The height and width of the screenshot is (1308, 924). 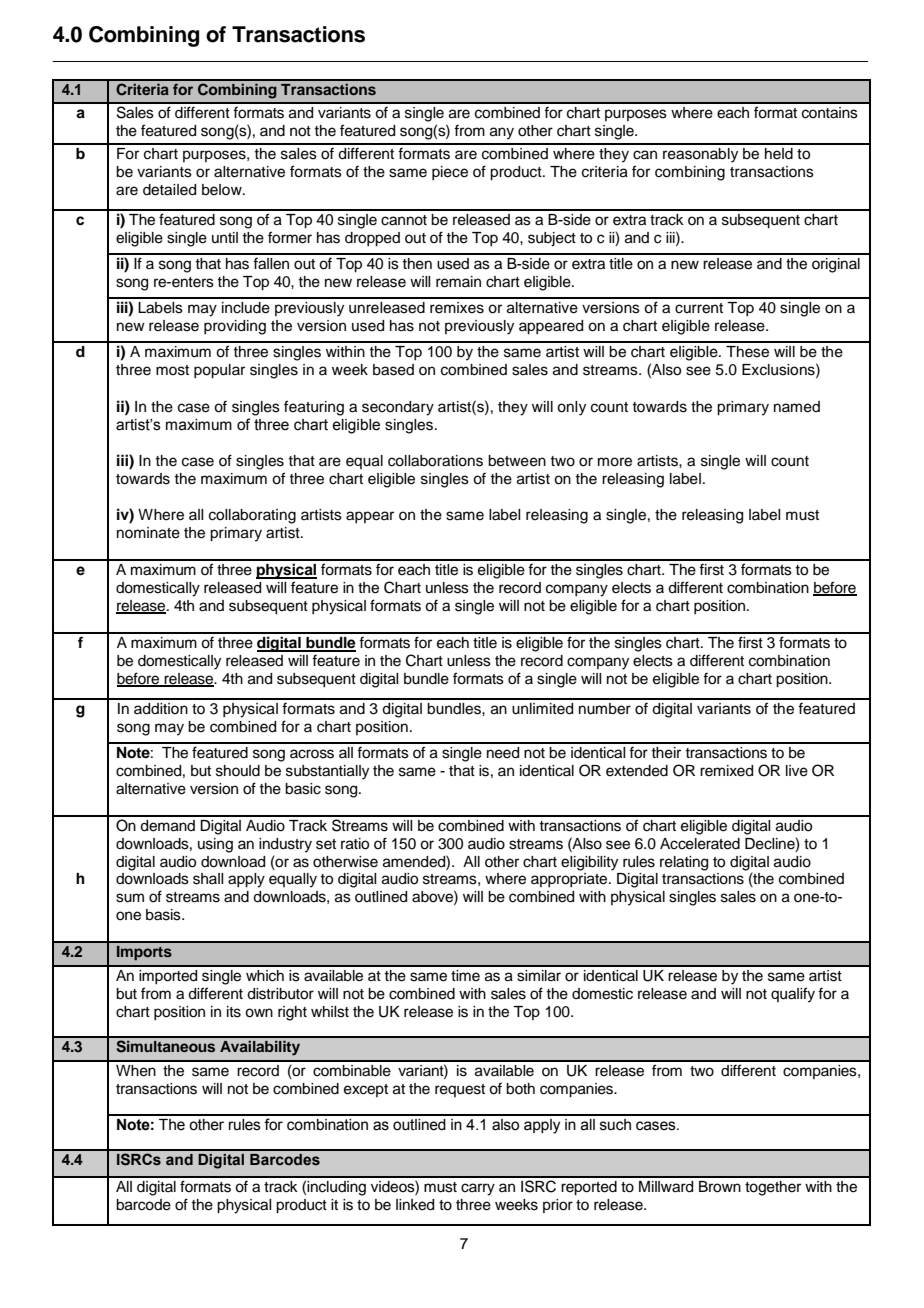 What do you see at coordinates (450, 173) in the screenshot?
I see `piece` at bounding box center [450, 173].
